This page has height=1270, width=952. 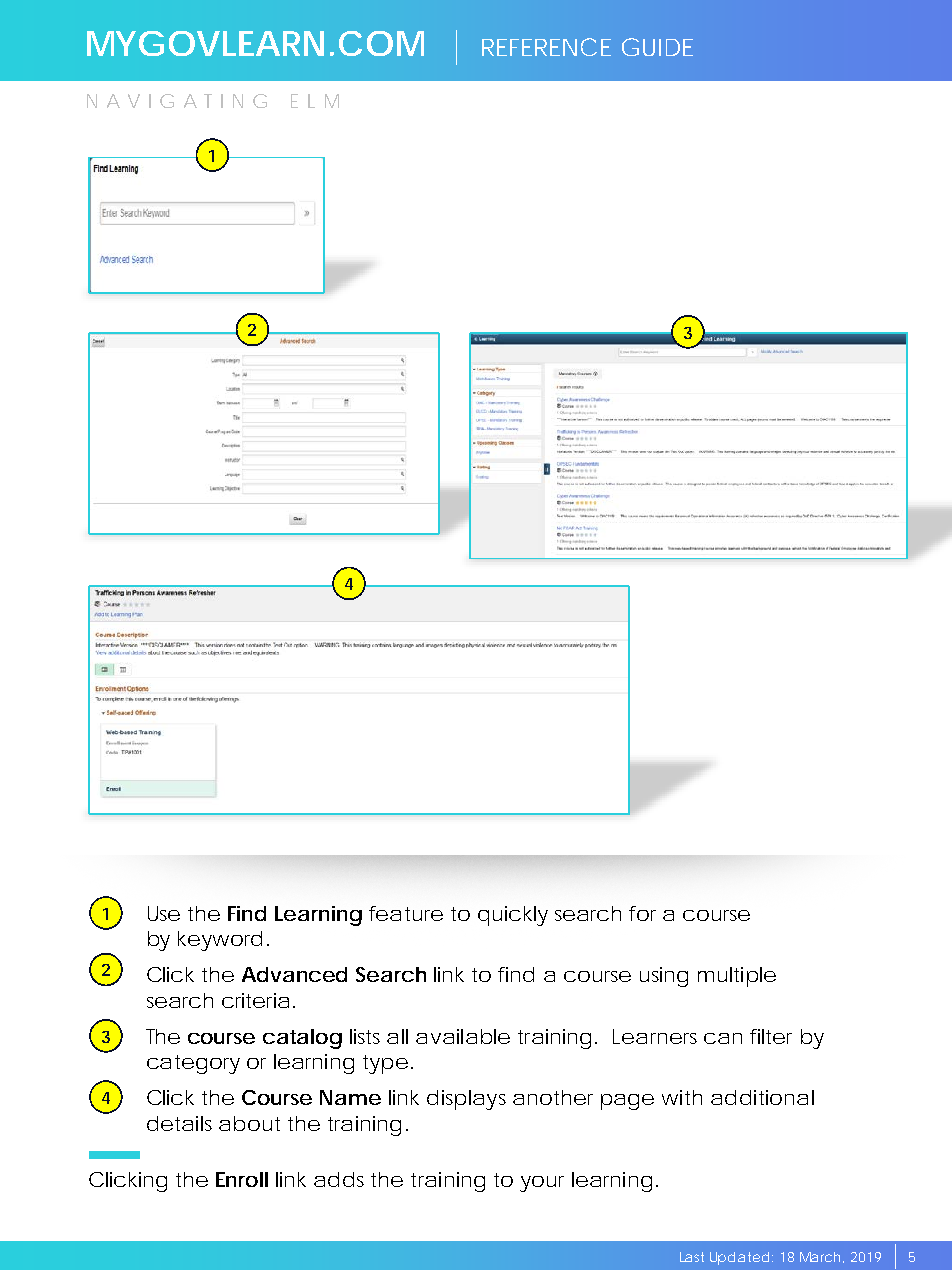 What do you see at coordinates (657, 47) in the page?
I see `GUIDE` at bounding box center [657, 47].
